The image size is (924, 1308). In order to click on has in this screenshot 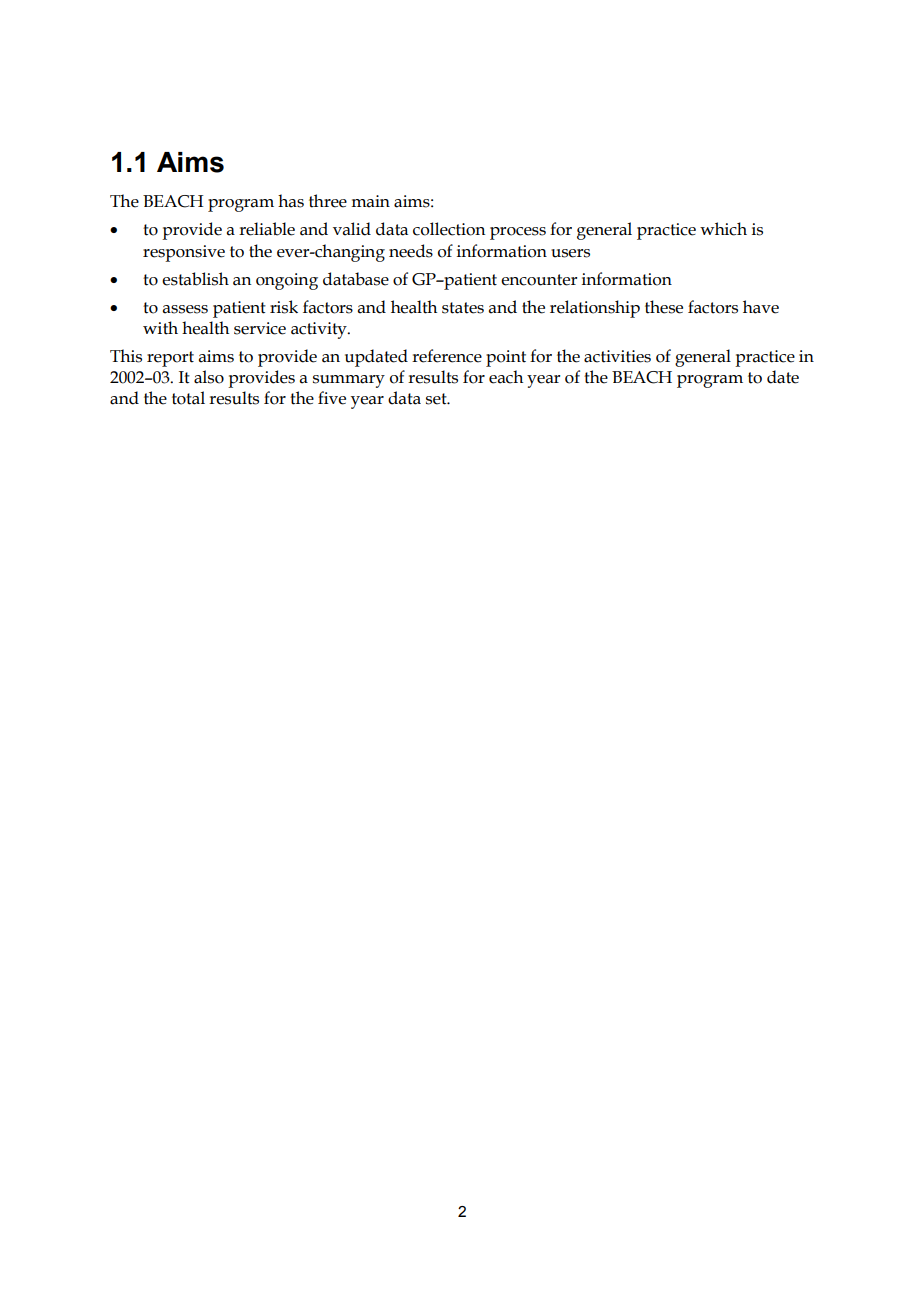, I will do `click(291, 201)`.
